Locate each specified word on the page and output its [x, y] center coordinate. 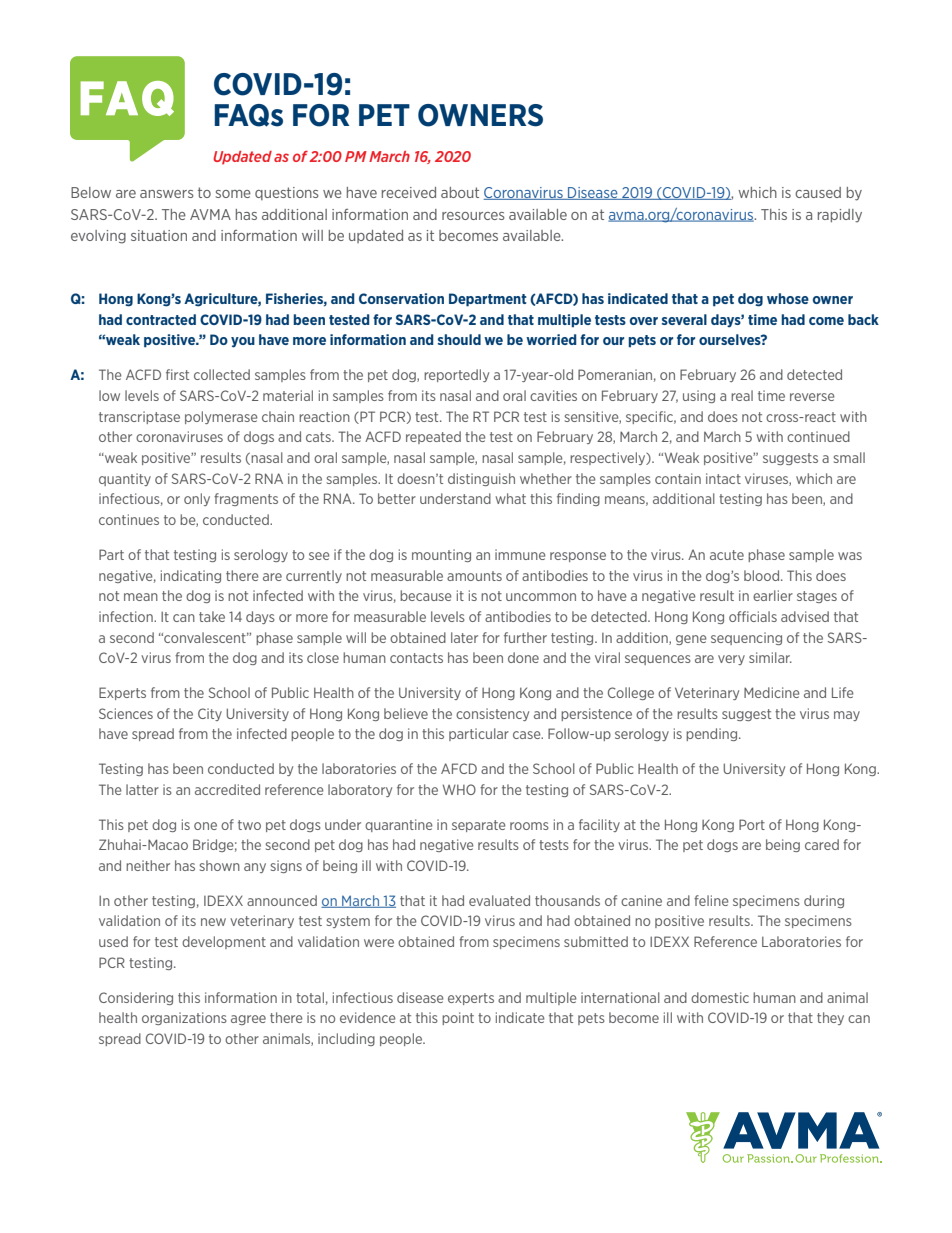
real [742, 395]
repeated [433, 437]
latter [142, 789]
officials [753, 616]
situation [159, 235]
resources [473, 216]
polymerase [221, 417]
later [464, 637]
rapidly [840, 216]
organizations [184, 1018]
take [212, 616]
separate [479, 826]
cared [822, 844]
